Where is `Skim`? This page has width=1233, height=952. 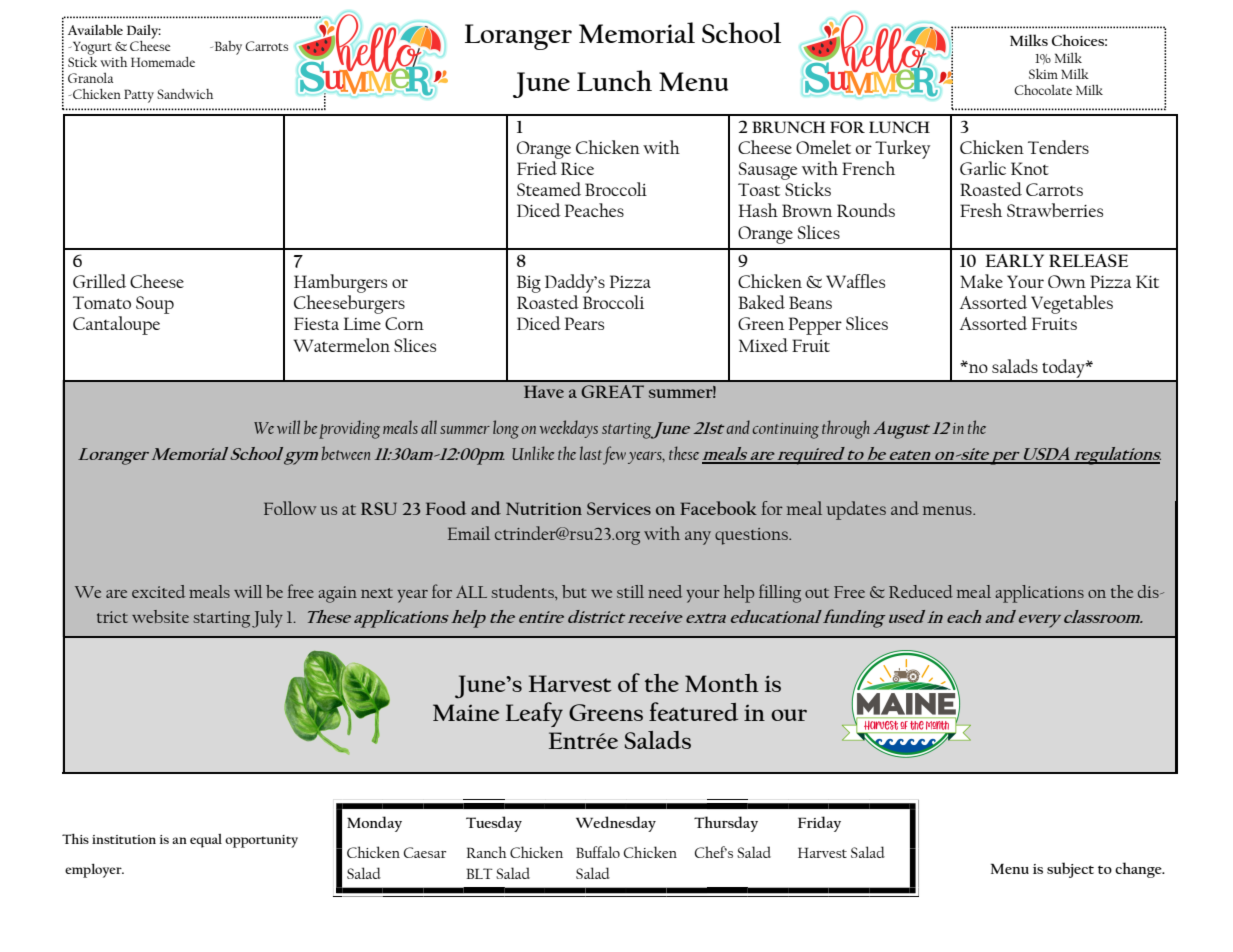
Skim is located at coordinates (1043, 74).
